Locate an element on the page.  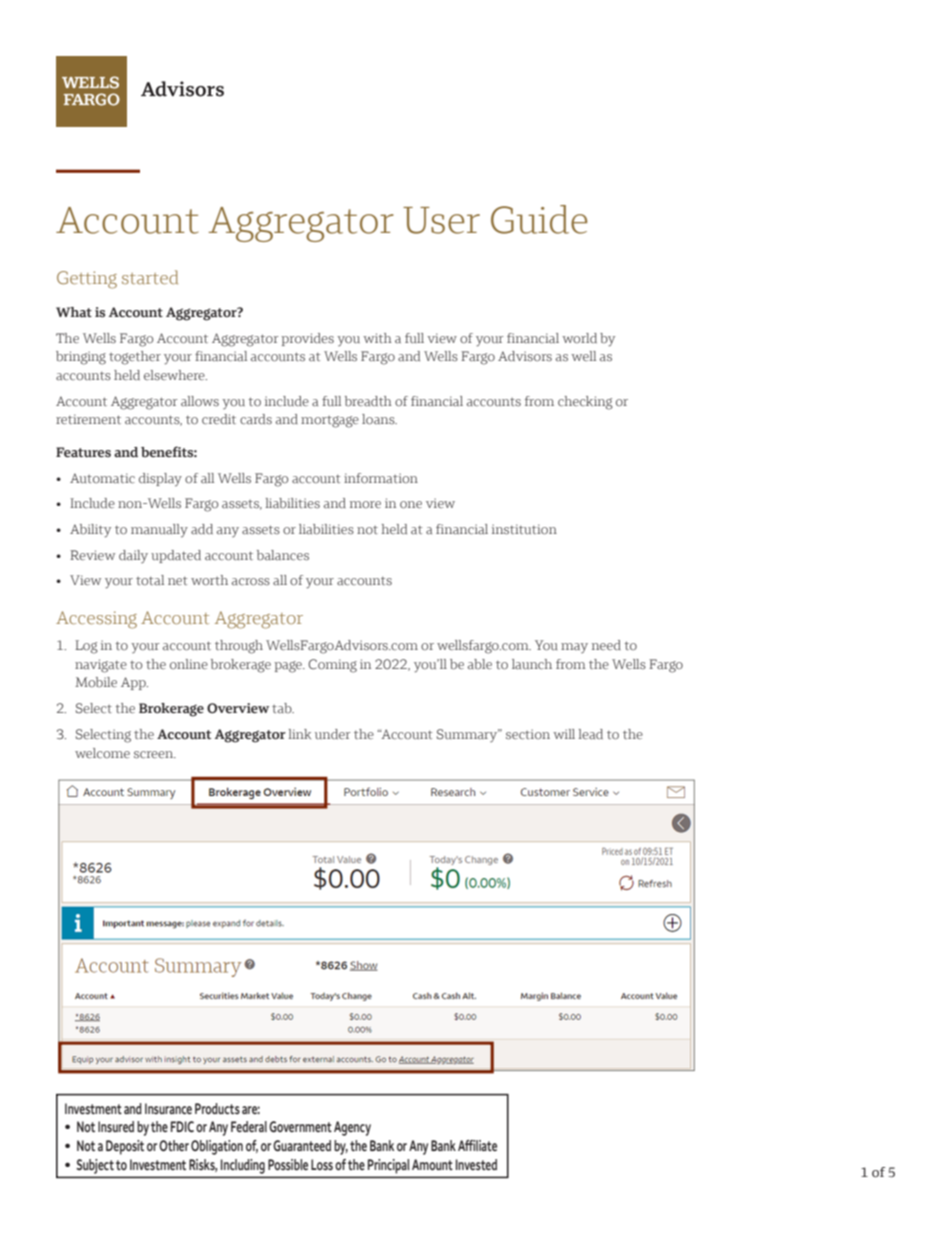
under is located at coordinates (332, 734).
